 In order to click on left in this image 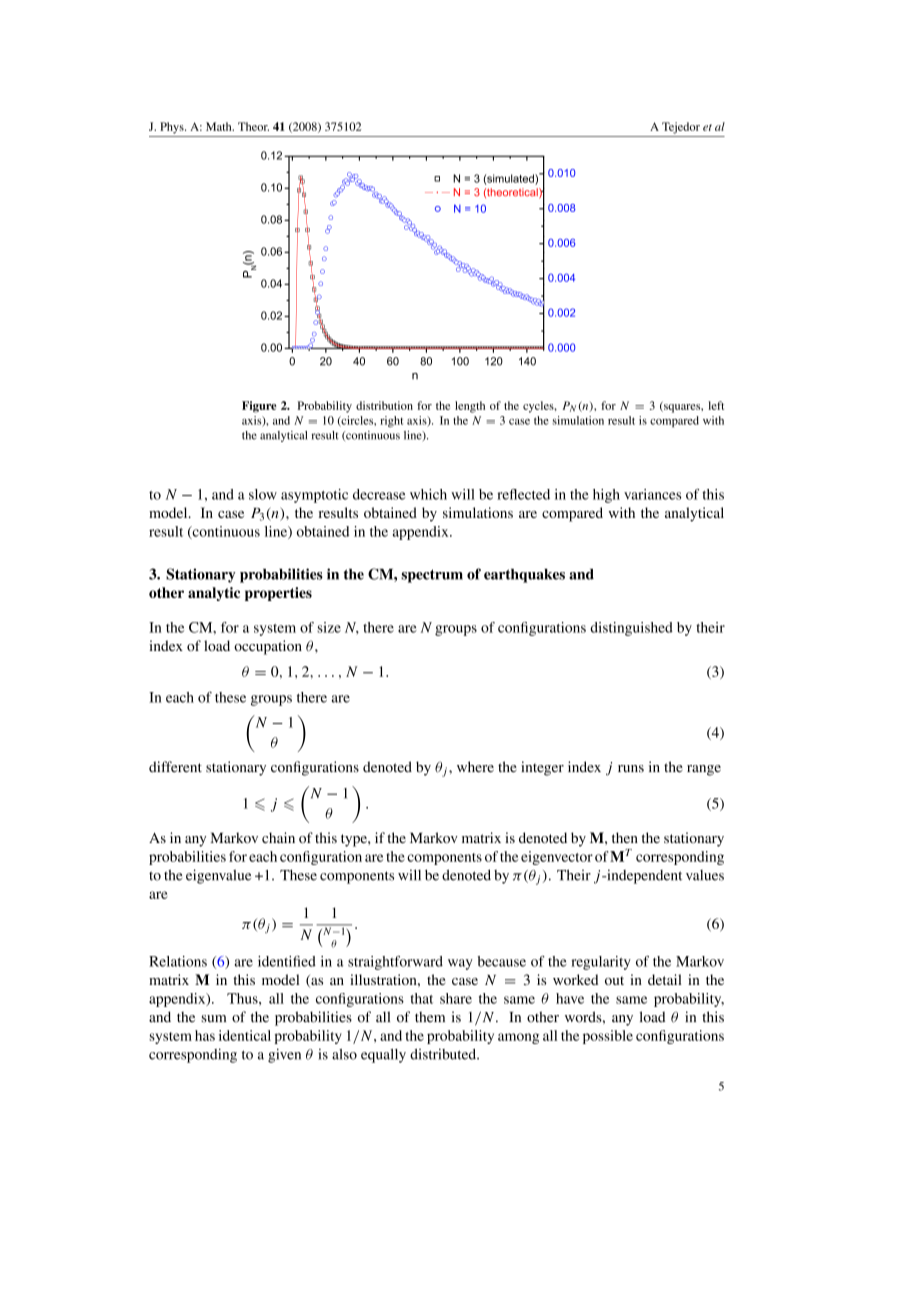, I will do `click(716, 405)`.
